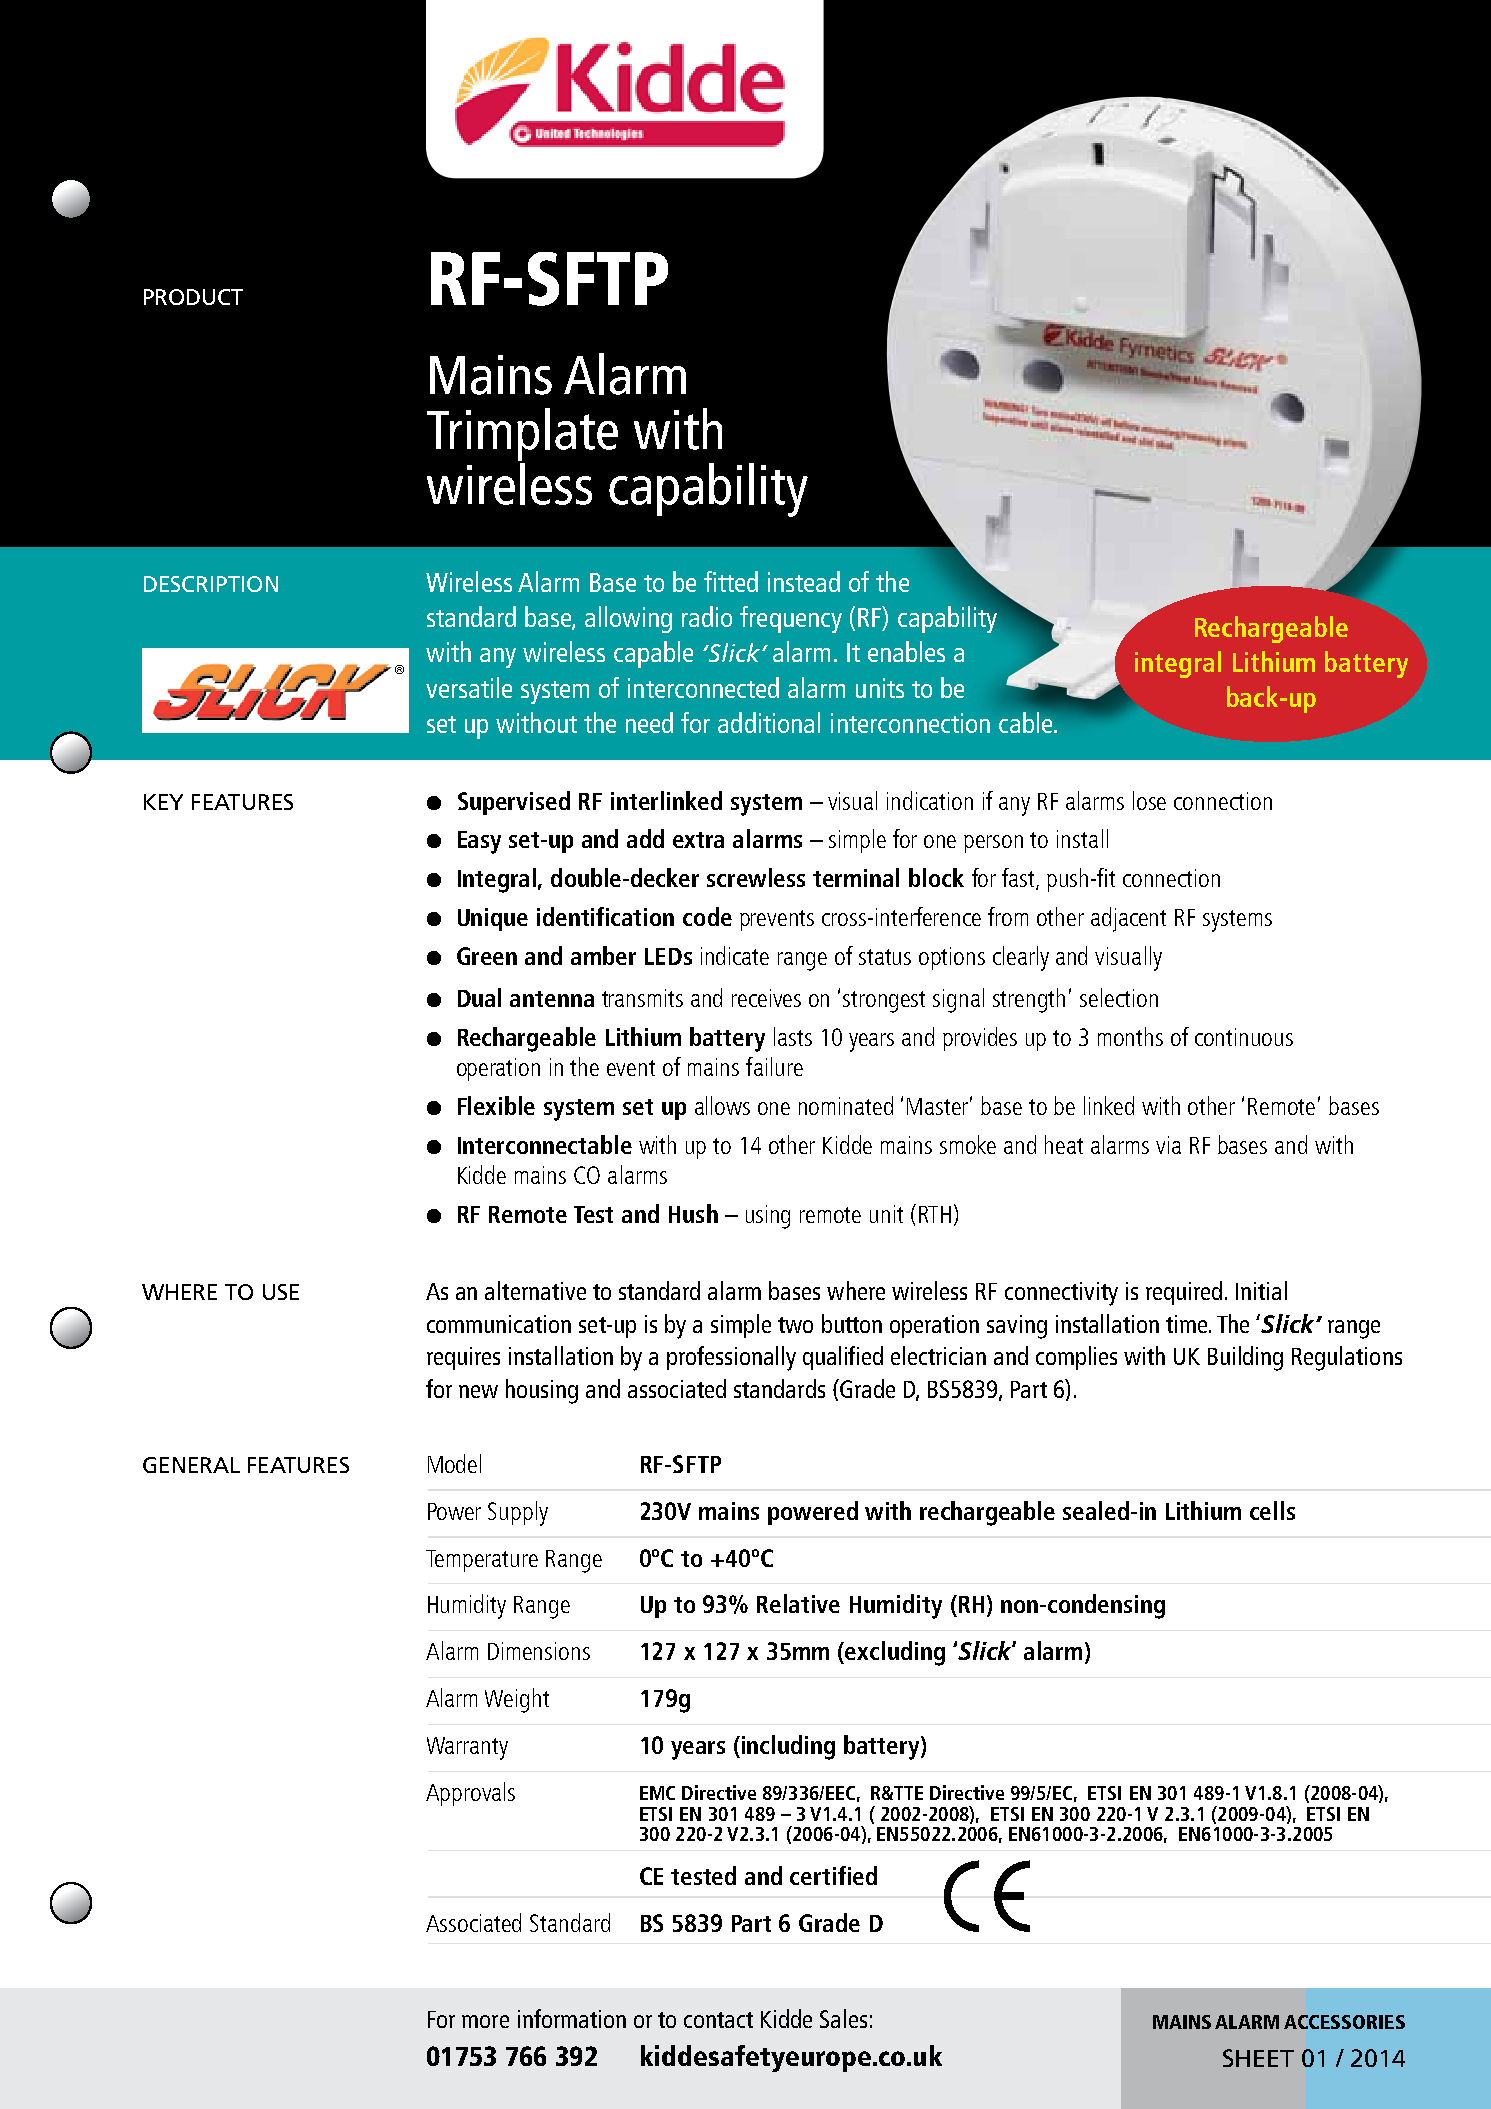 The width and height of the screenshot is (1491, 2109). I want to click on enables, so click(906, 651).
